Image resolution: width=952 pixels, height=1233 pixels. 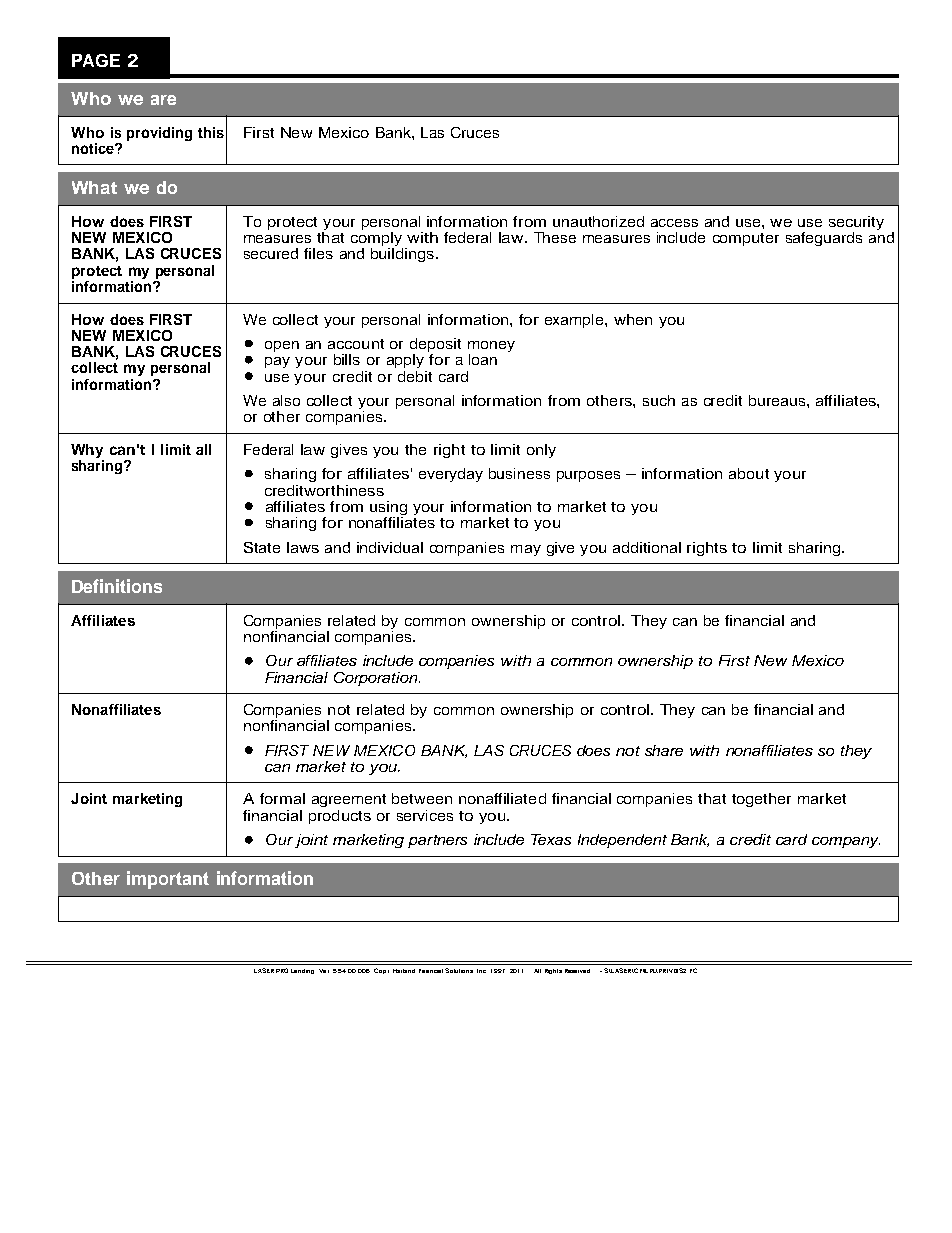 I want to click on providing, so click(x=159, y=134).
